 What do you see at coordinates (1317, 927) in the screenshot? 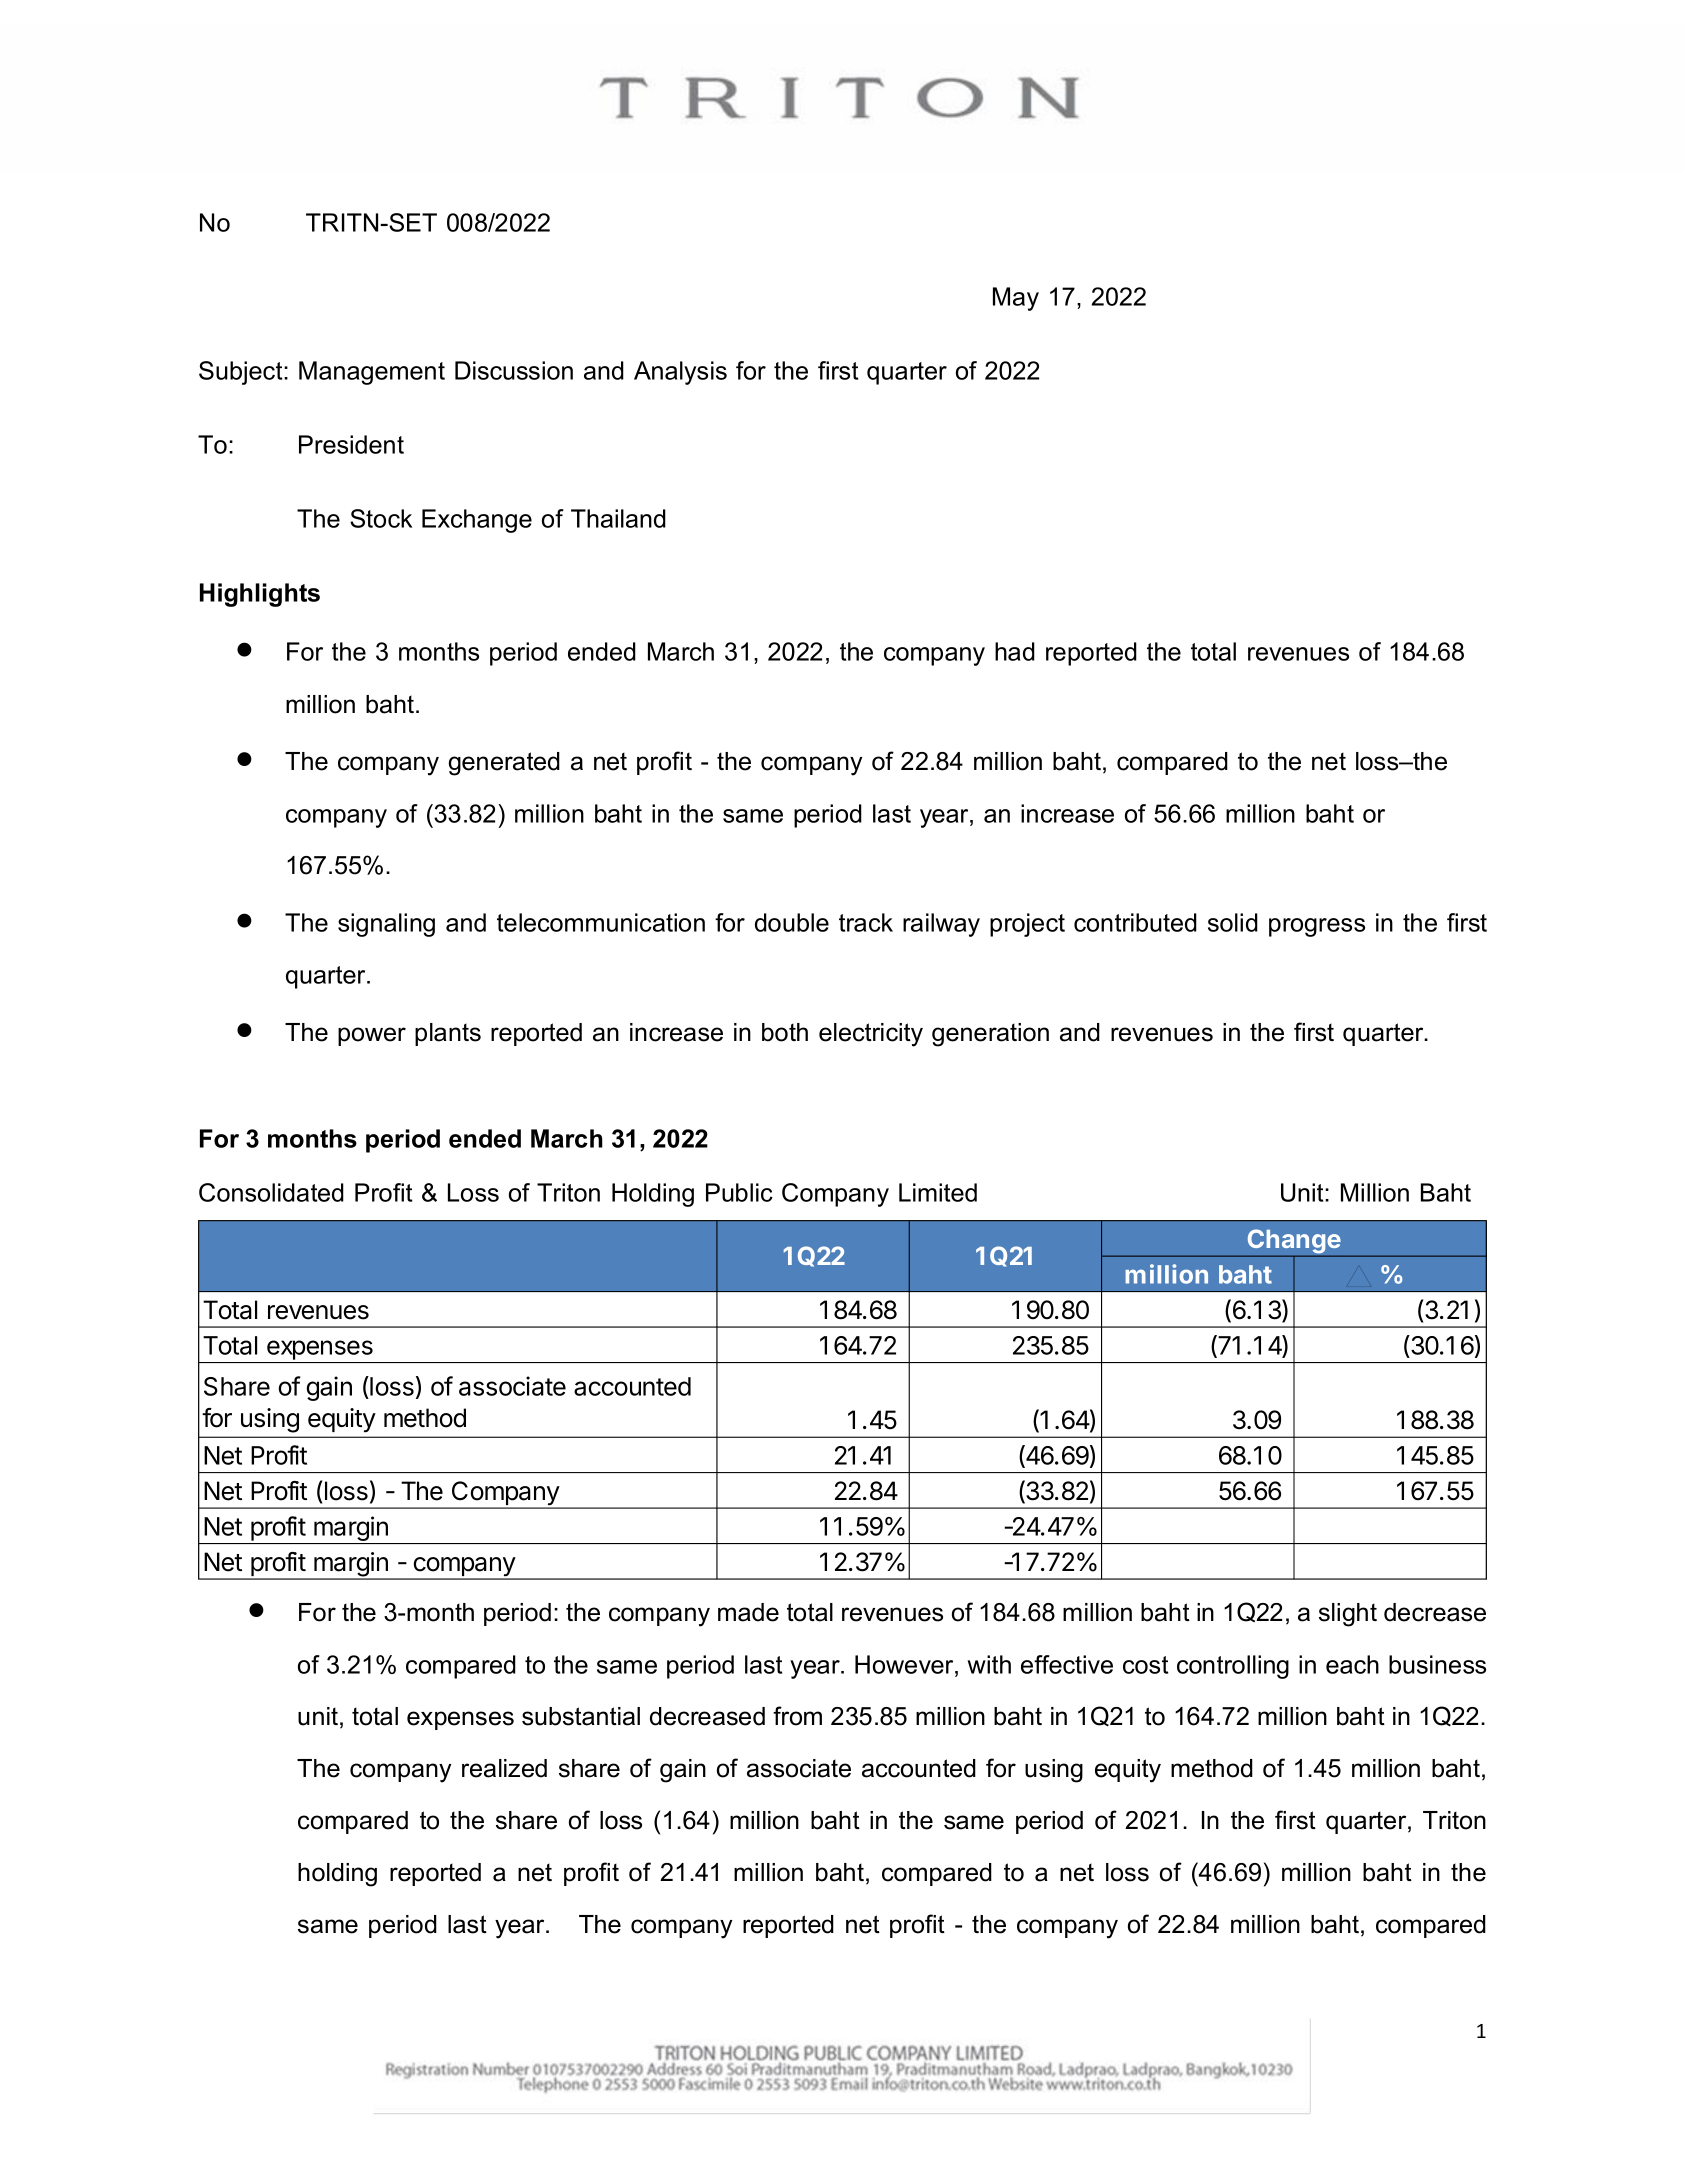
I see `progress` at bounding box center [1317, 927].
